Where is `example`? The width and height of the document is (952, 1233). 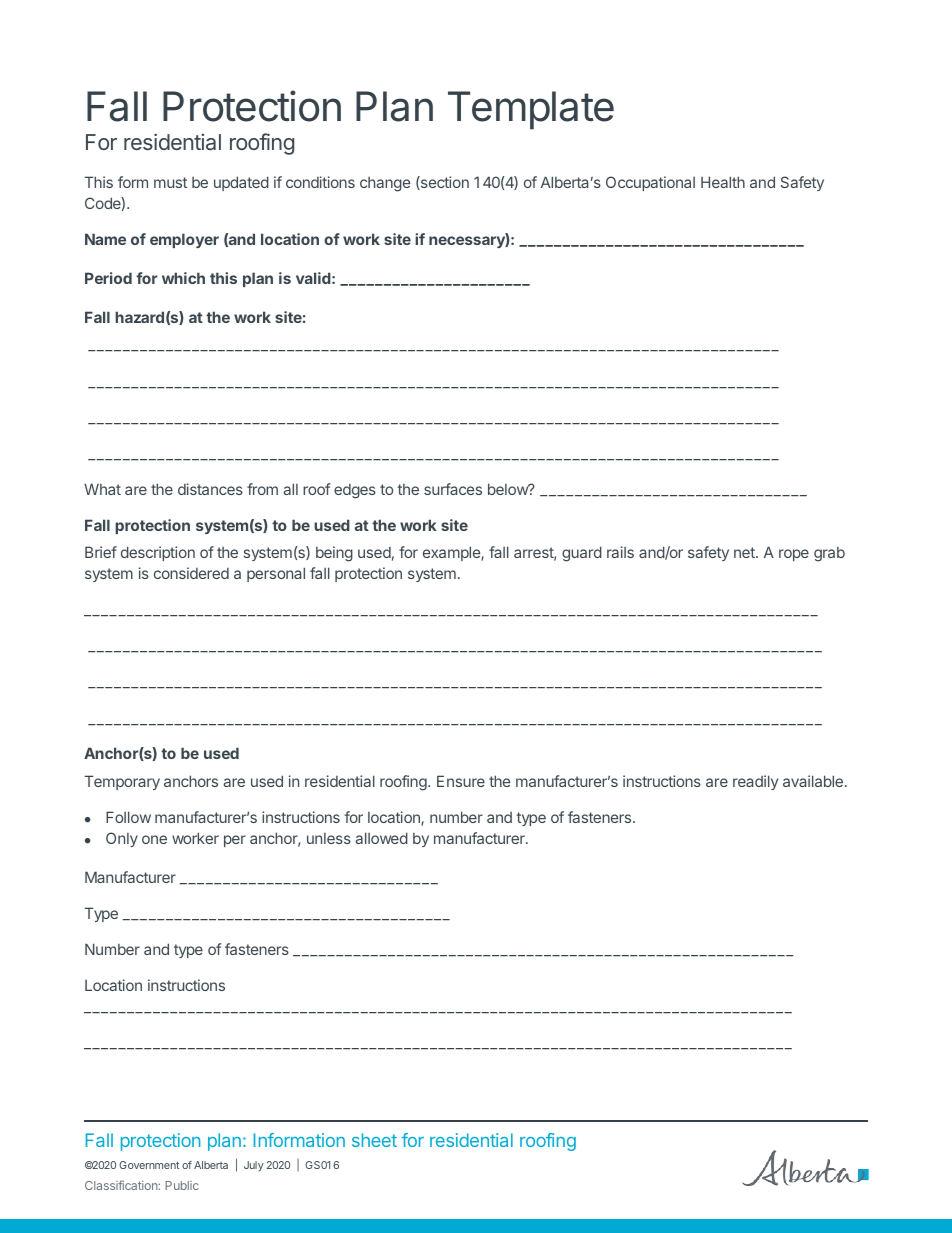 example is located at coordinates (452, 553).
